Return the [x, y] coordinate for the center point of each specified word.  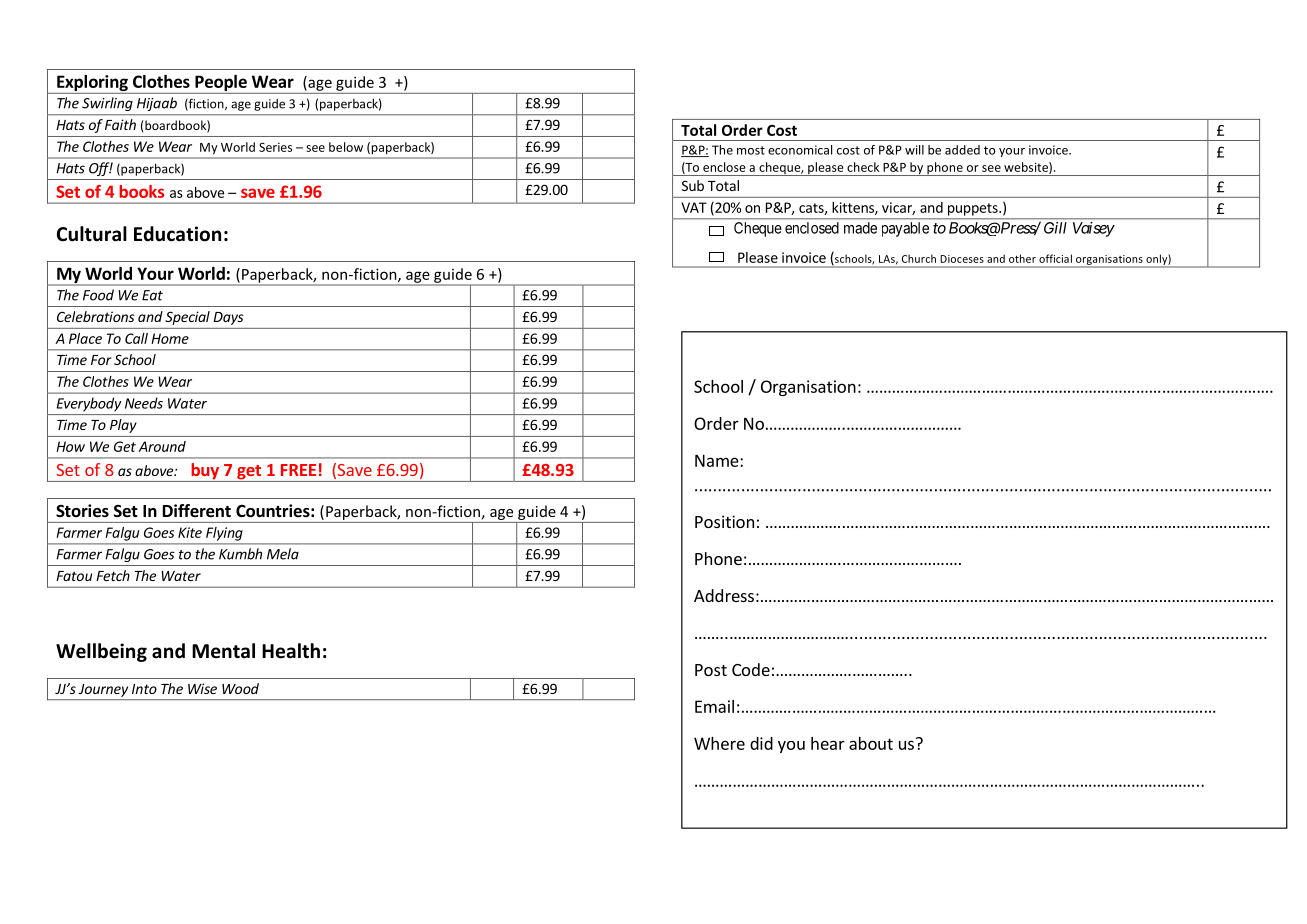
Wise [202, 688]
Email [714, 706]
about [871, 743]
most [751, 150]
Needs [144, 403]
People [221, 84]
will [914, 150]
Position [724, 521]
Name [718, 460]
